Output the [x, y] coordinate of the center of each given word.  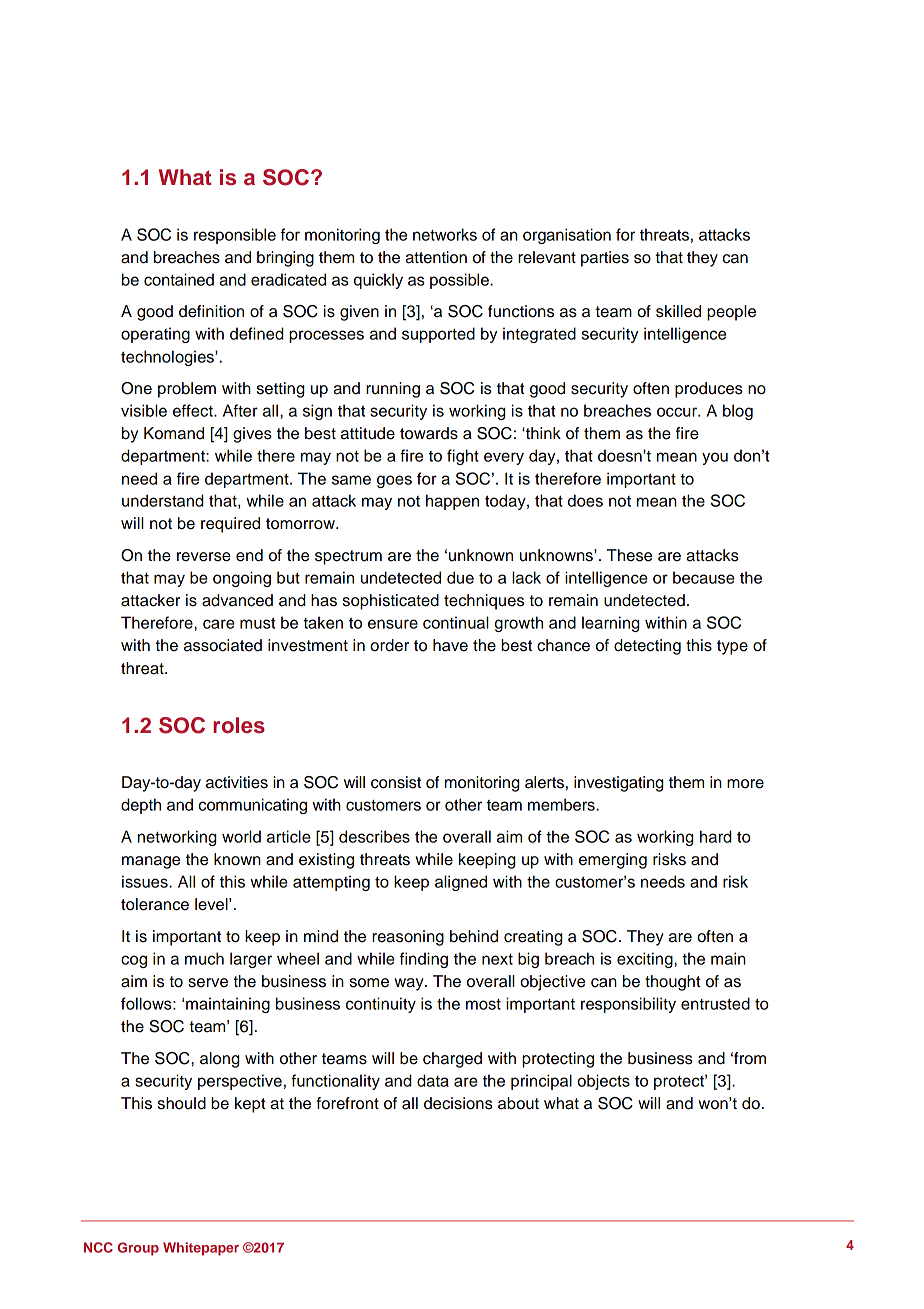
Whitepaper [201, 1249]
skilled [678, 311]
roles [239, 725]
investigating [619, 784]
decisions [458, 1103]
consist [396, 782]
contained [179, 279]
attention [436, 257]
